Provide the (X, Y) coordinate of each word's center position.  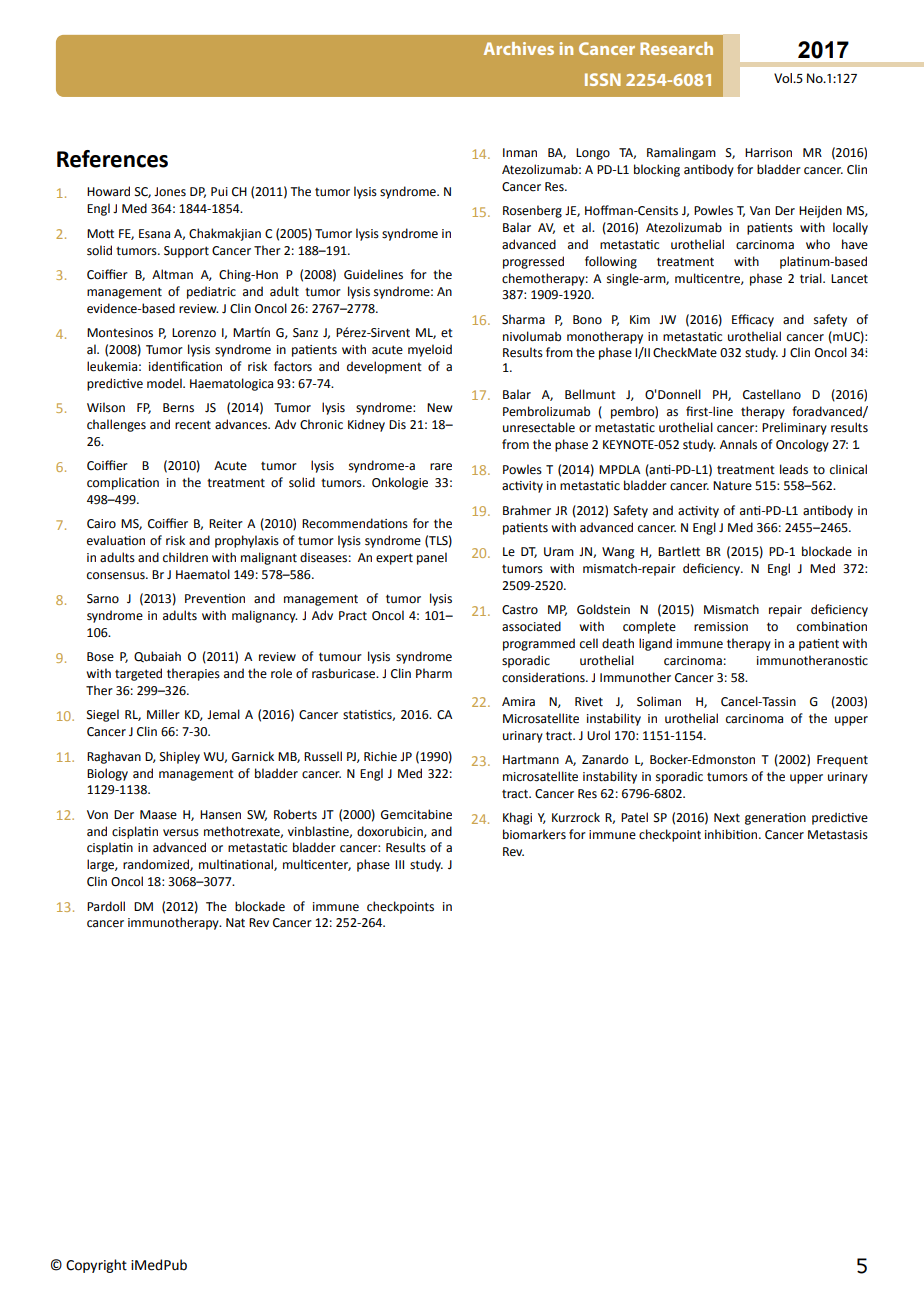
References (112, 159)
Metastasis (838, 835)
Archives (519, 48)
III (399, 864)
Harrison (768, 153)
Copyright (96, 1266)
